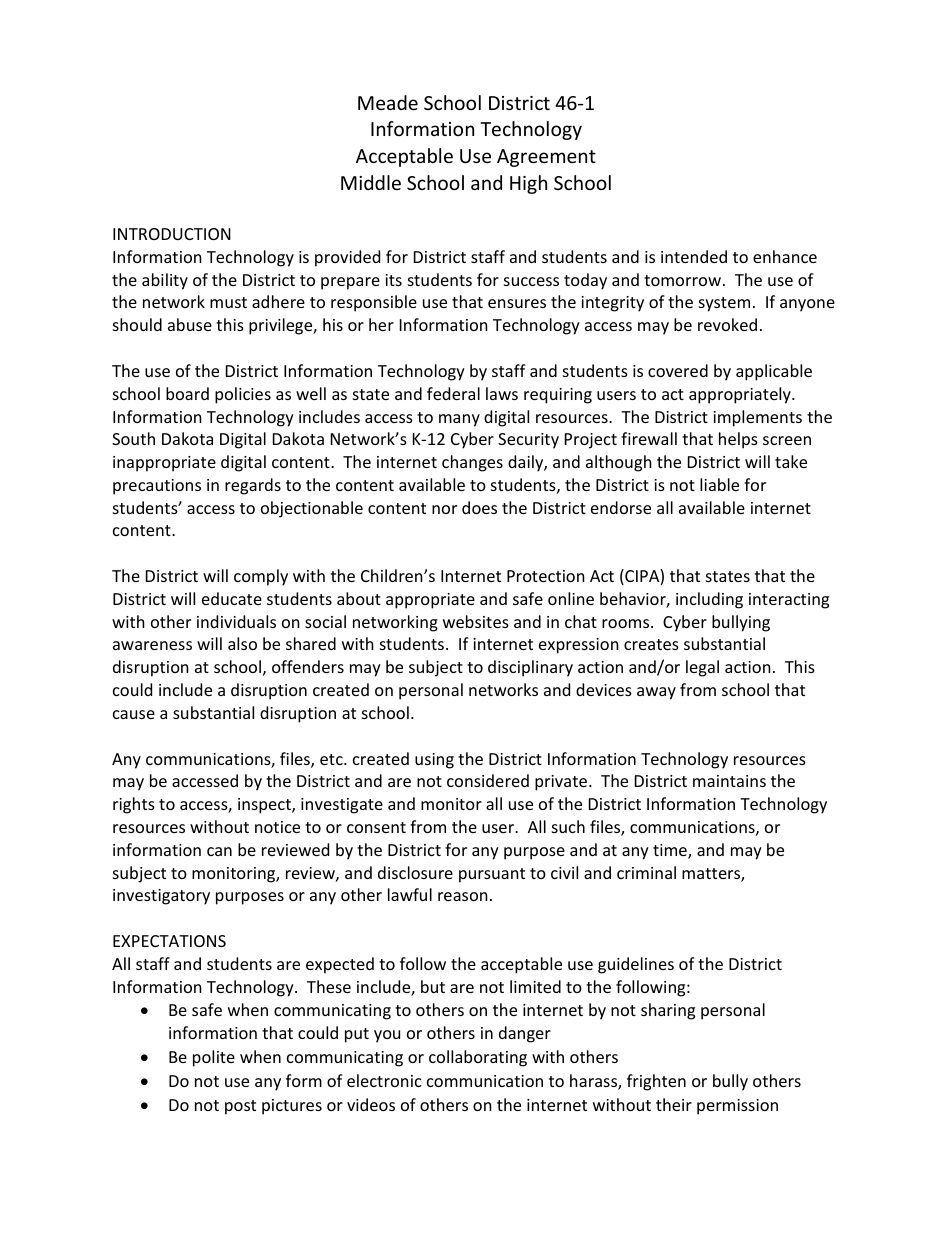 Image resolution: width=952 pixels, height=1233 pixels. I want to click on intended, so click(694, 256).
